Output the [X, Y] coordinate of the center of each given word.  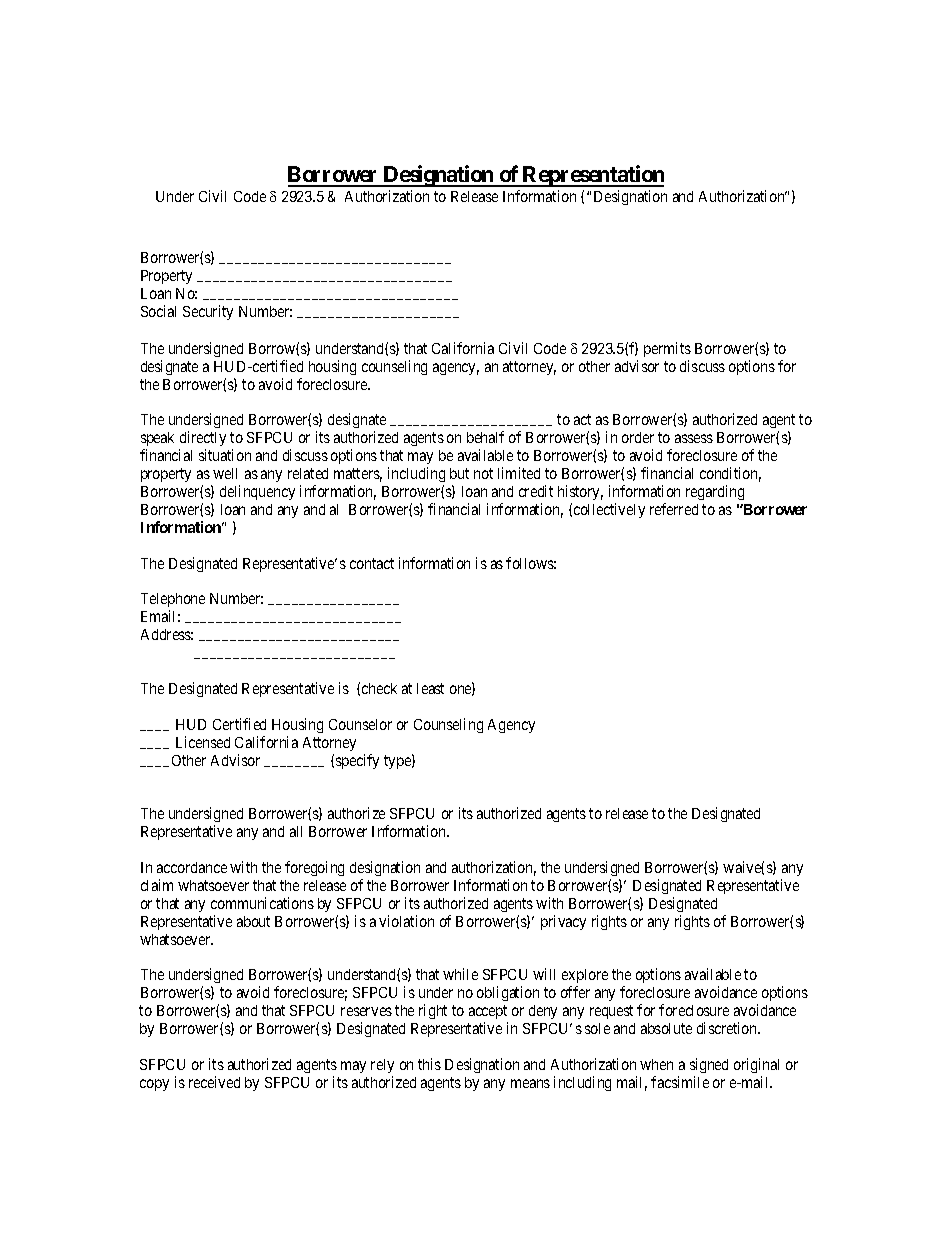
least [430, 688]
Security [208, 312]
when [656, 1064]
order [638, 437]
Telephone [173, 602]
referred [674, 509]
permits [667, 349]
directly [202, 440]
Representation [592, 176]
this [429, 1064]
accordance [192, 867]
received [214, 1082]
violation [406, 921]
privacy [563, 922]
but [459, 473]
